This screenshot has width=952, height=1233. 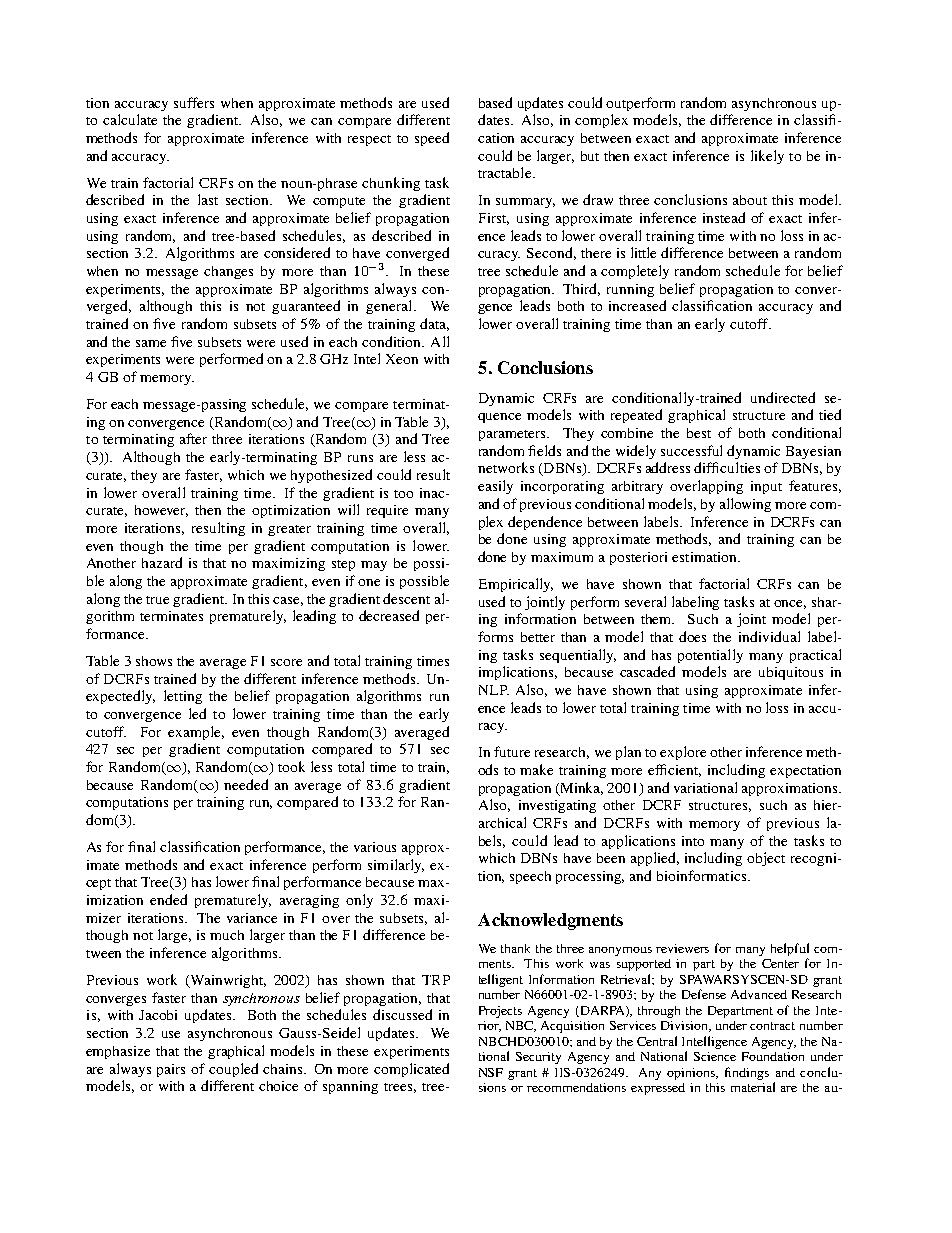 What do you see at coordinates (491, 1072) in the screenshot?
I see `NSF` at bounding box center [491, 1072].
